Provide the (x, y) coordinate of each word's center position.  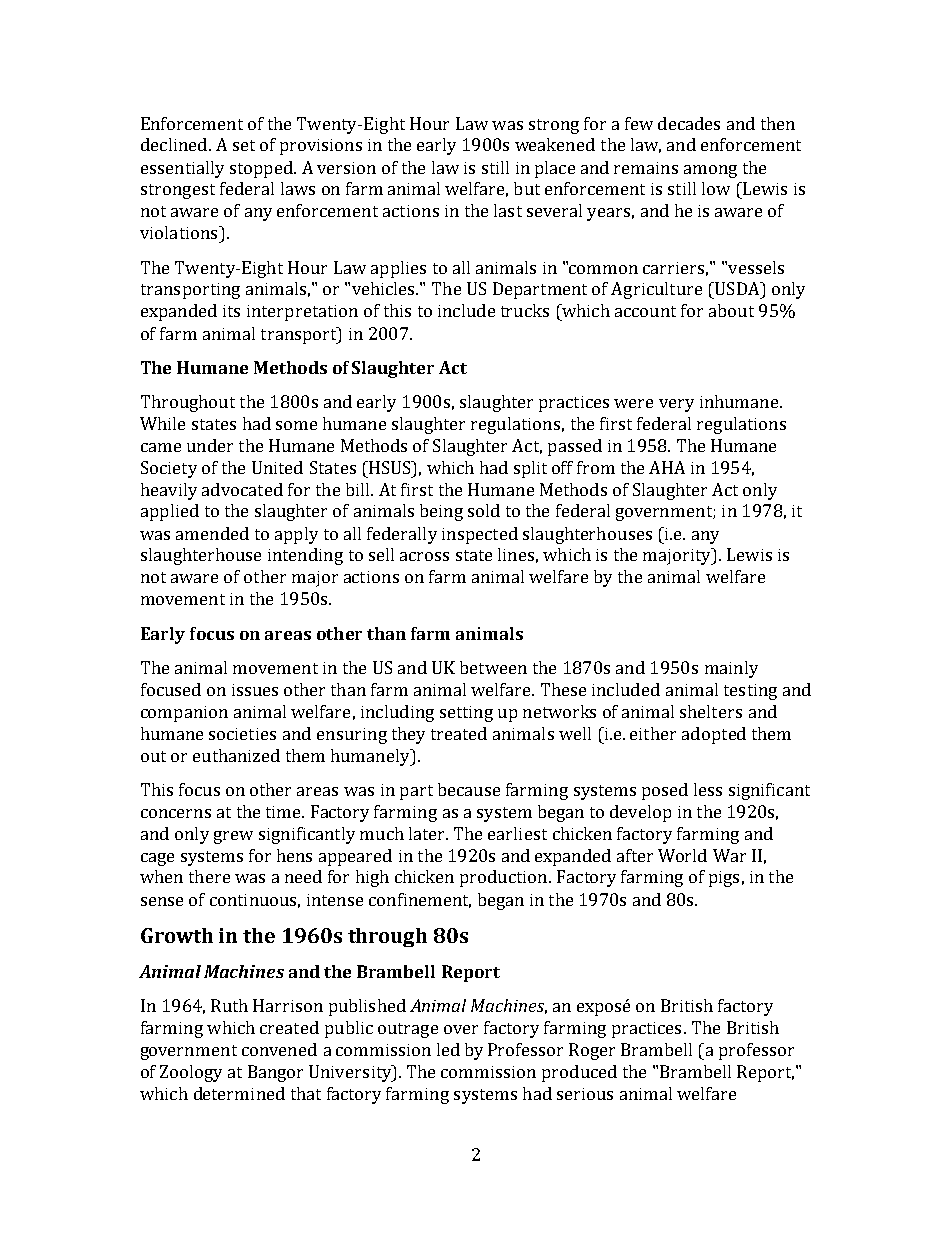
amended (212, 533)
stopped (262, 169)
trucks (525, 310)
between (493, 667)
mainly (731, 669)
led (448, 1049)
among (710, 171)
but (527, 188)
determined (239, 1093)
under (210, 445)
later (428, 833)
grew (233, 837)
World (682, 855)
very (676, 405)
